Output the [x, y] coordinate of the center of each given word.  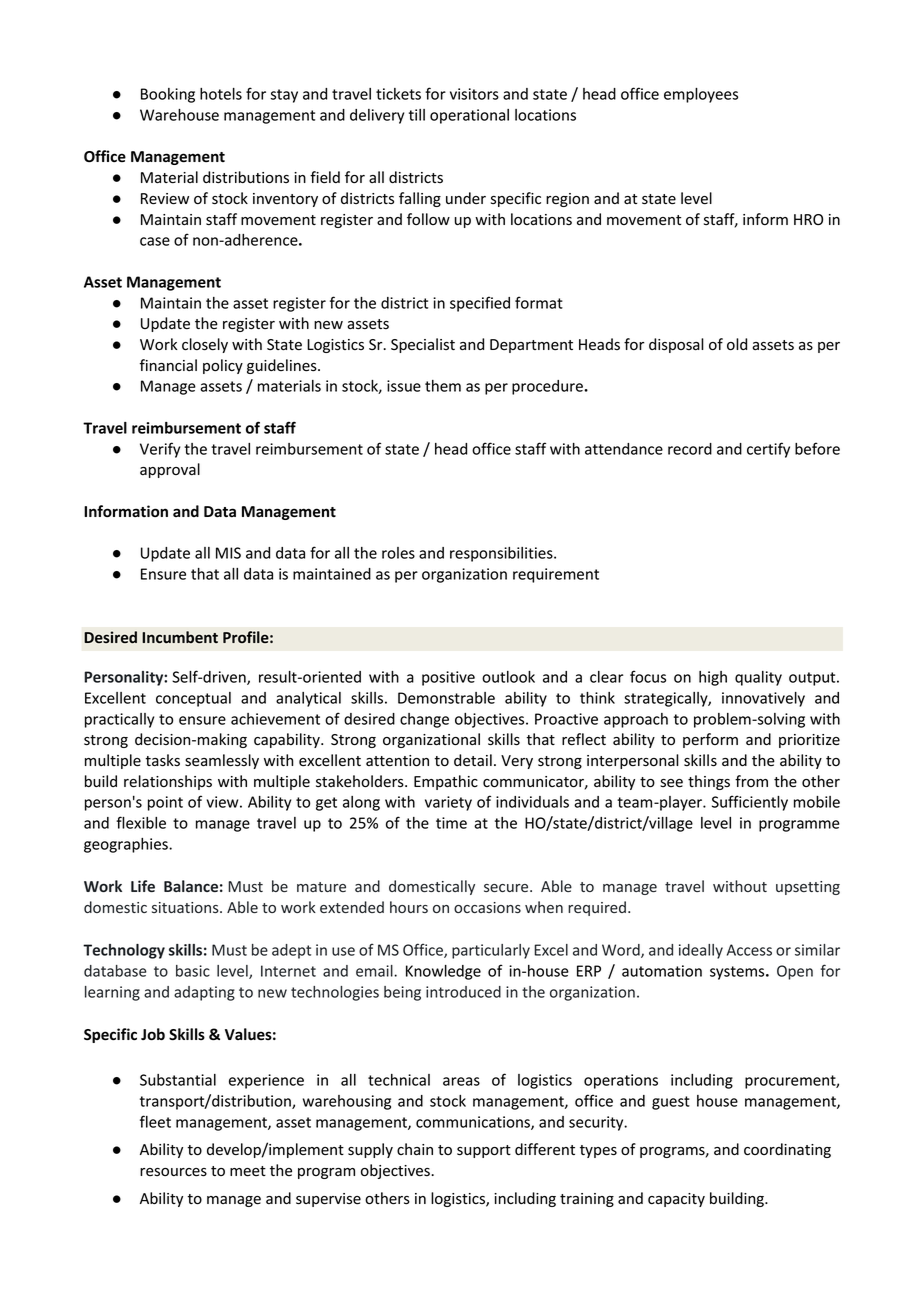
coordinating [787, 1150]
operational [469, 116]
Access [749, 950]
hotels [221, 94]
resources [173, 1172]
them [443, 386]
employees [701, 95]
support [484, 1151]
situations [186, 907]
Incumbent [180, 637]
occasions [487, 907]
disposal [676, 345]
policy [223, 366]
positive [448, 678]
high [713, 678]
